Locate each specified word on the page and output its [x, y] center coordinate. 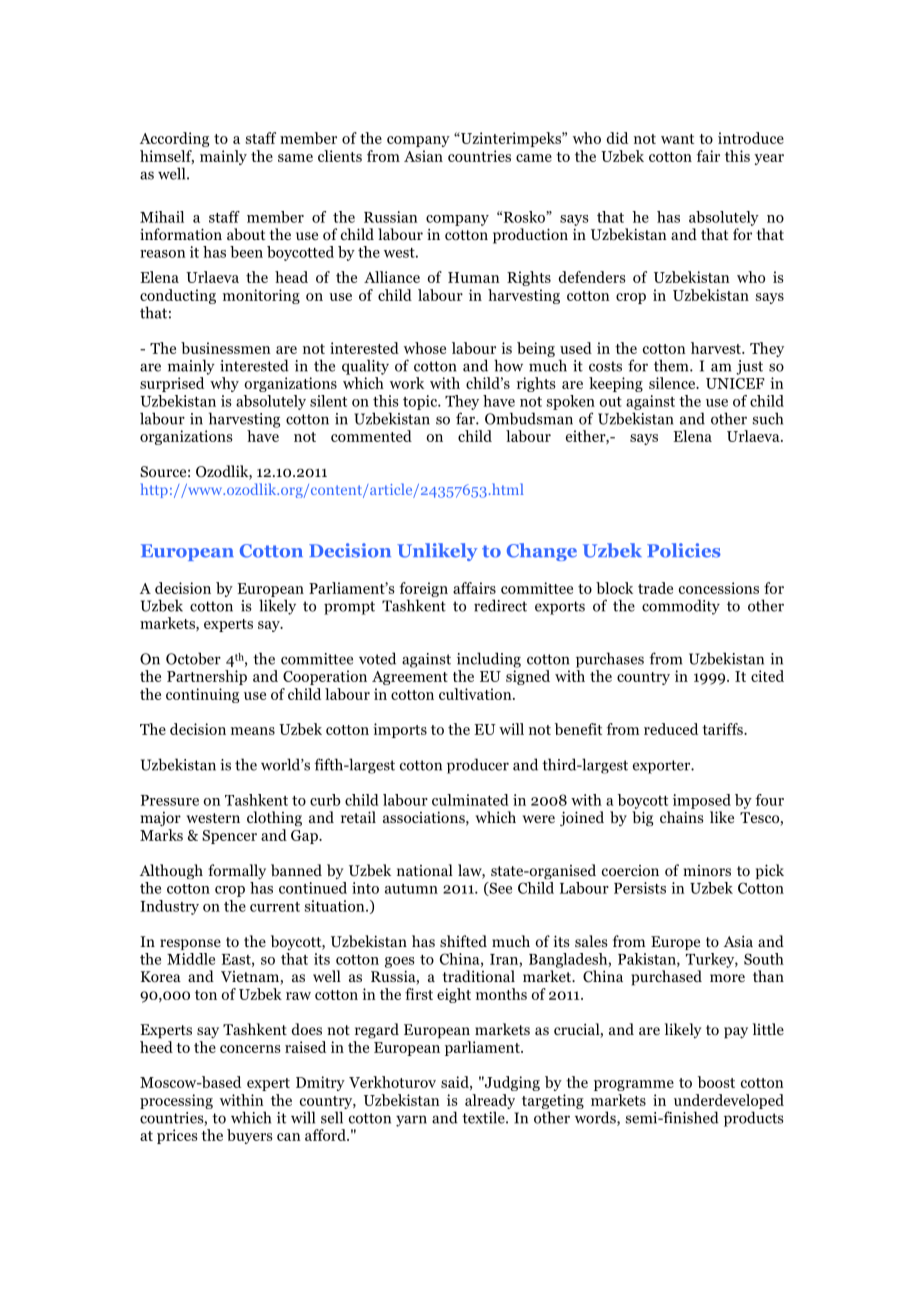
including [489, 660]
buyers [250, 1136]
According [174, 139]
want [677, 139]
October [193, 658]
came [534, 158]
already [490, 1103]
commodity [681, 607]
